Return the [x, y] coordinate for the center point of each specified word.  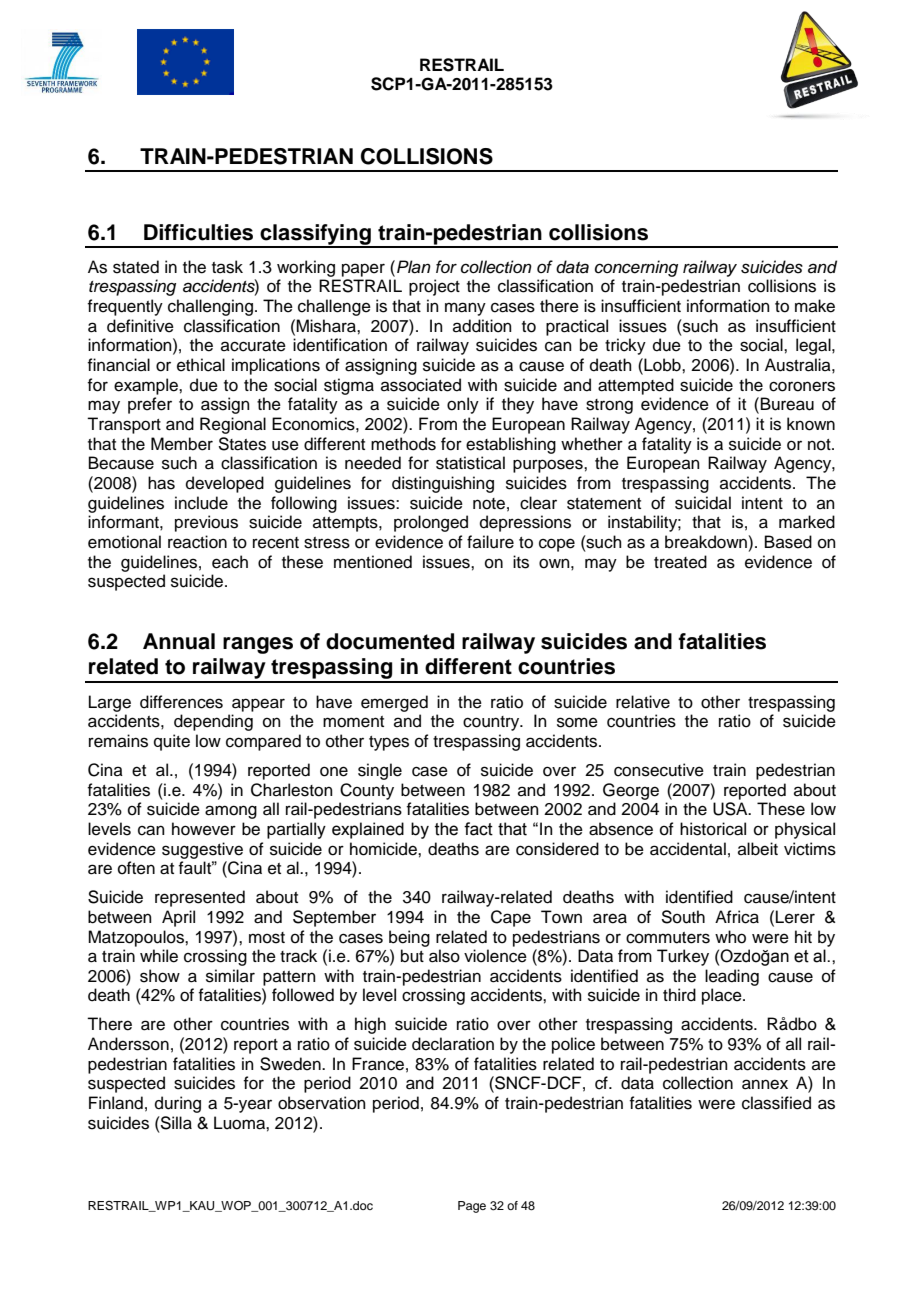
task [227, 267]
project [434, 287]
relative [643, 702]
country [492, 723]
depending [213, 722]
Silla [175, 1123]
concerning [636, 268]
